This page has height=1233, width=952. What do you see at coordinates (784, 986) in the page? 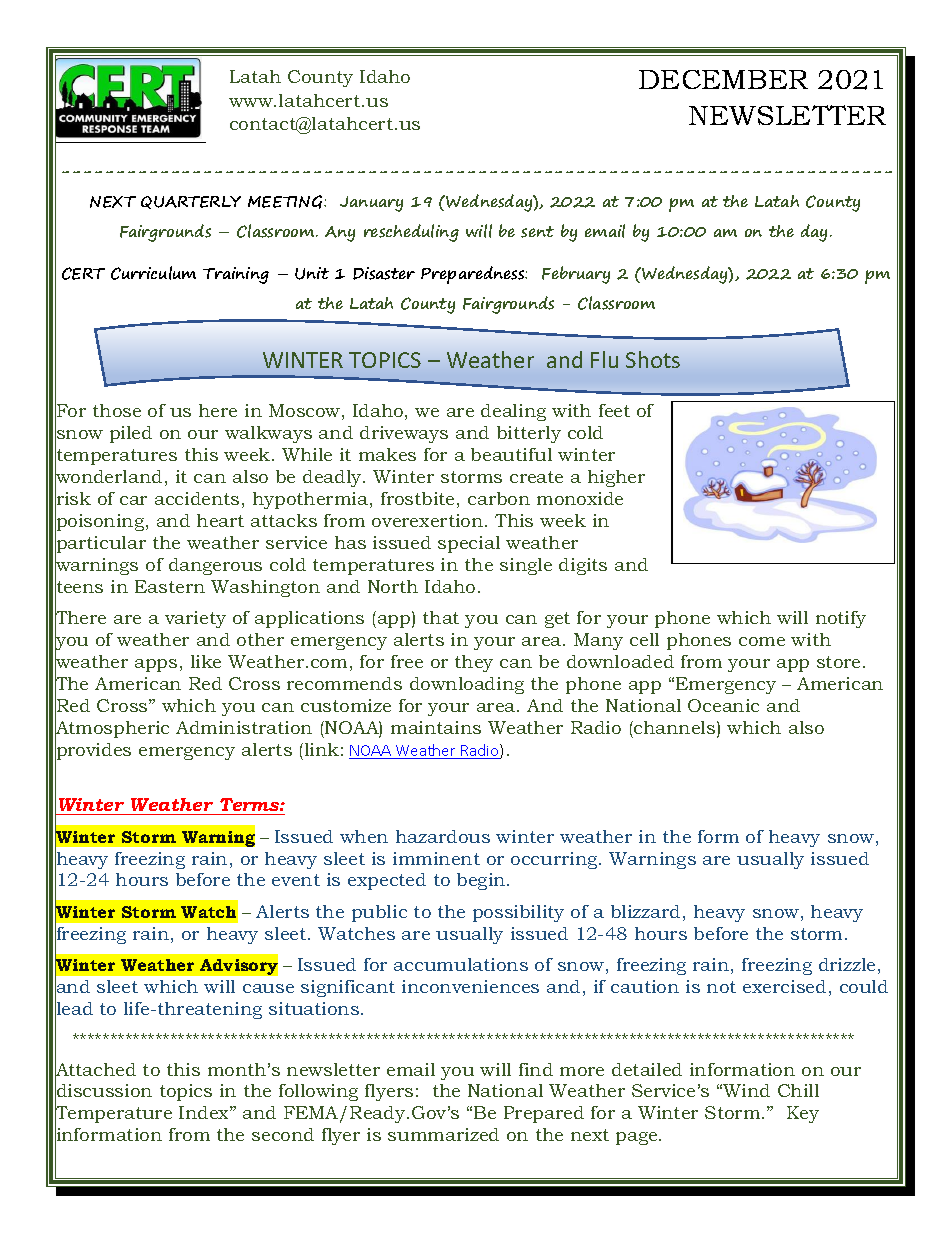
I see `exercised` at bounding box center [784, 986].
